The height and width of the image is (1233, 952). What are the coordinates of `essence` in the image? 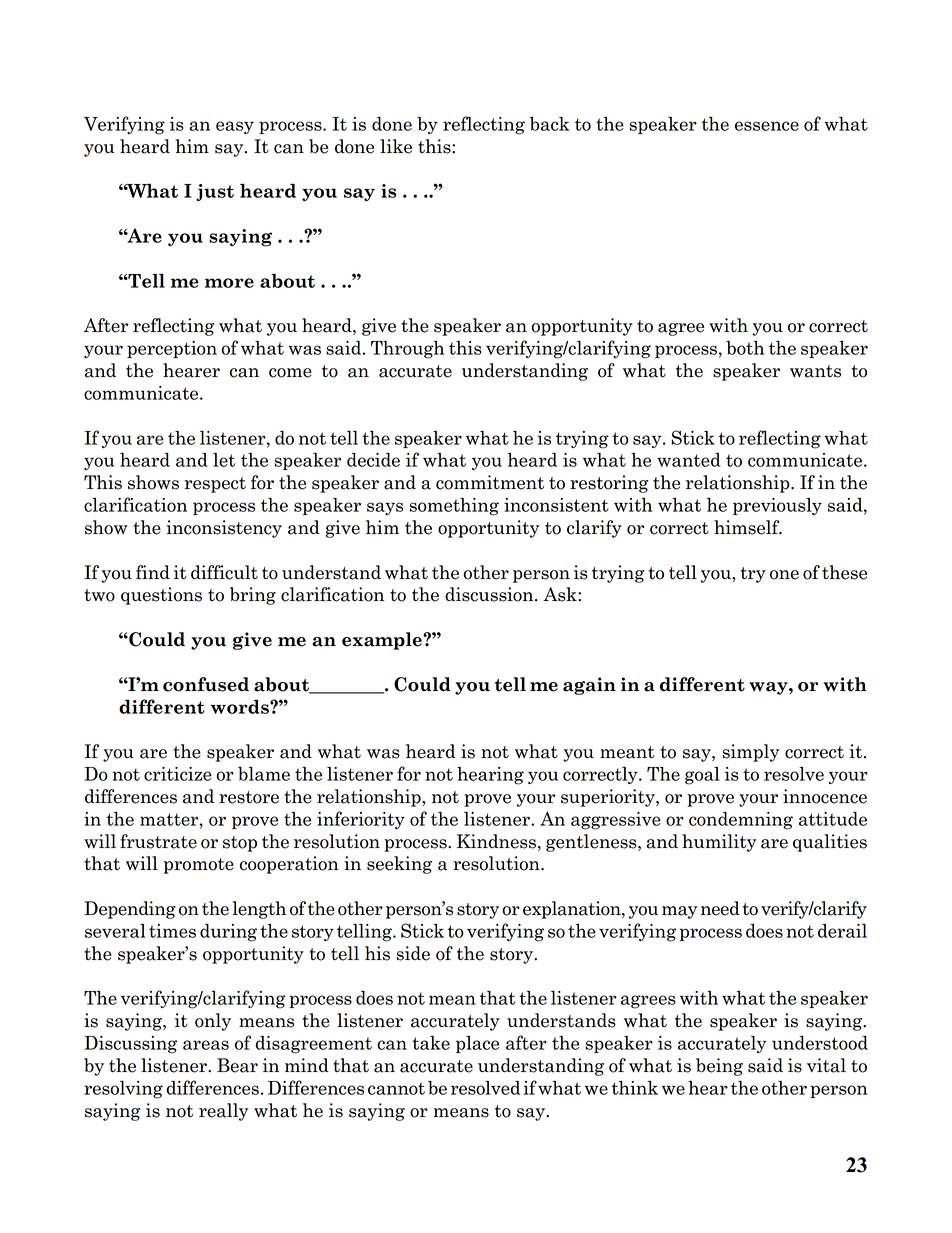 It's located at (767, 126).
